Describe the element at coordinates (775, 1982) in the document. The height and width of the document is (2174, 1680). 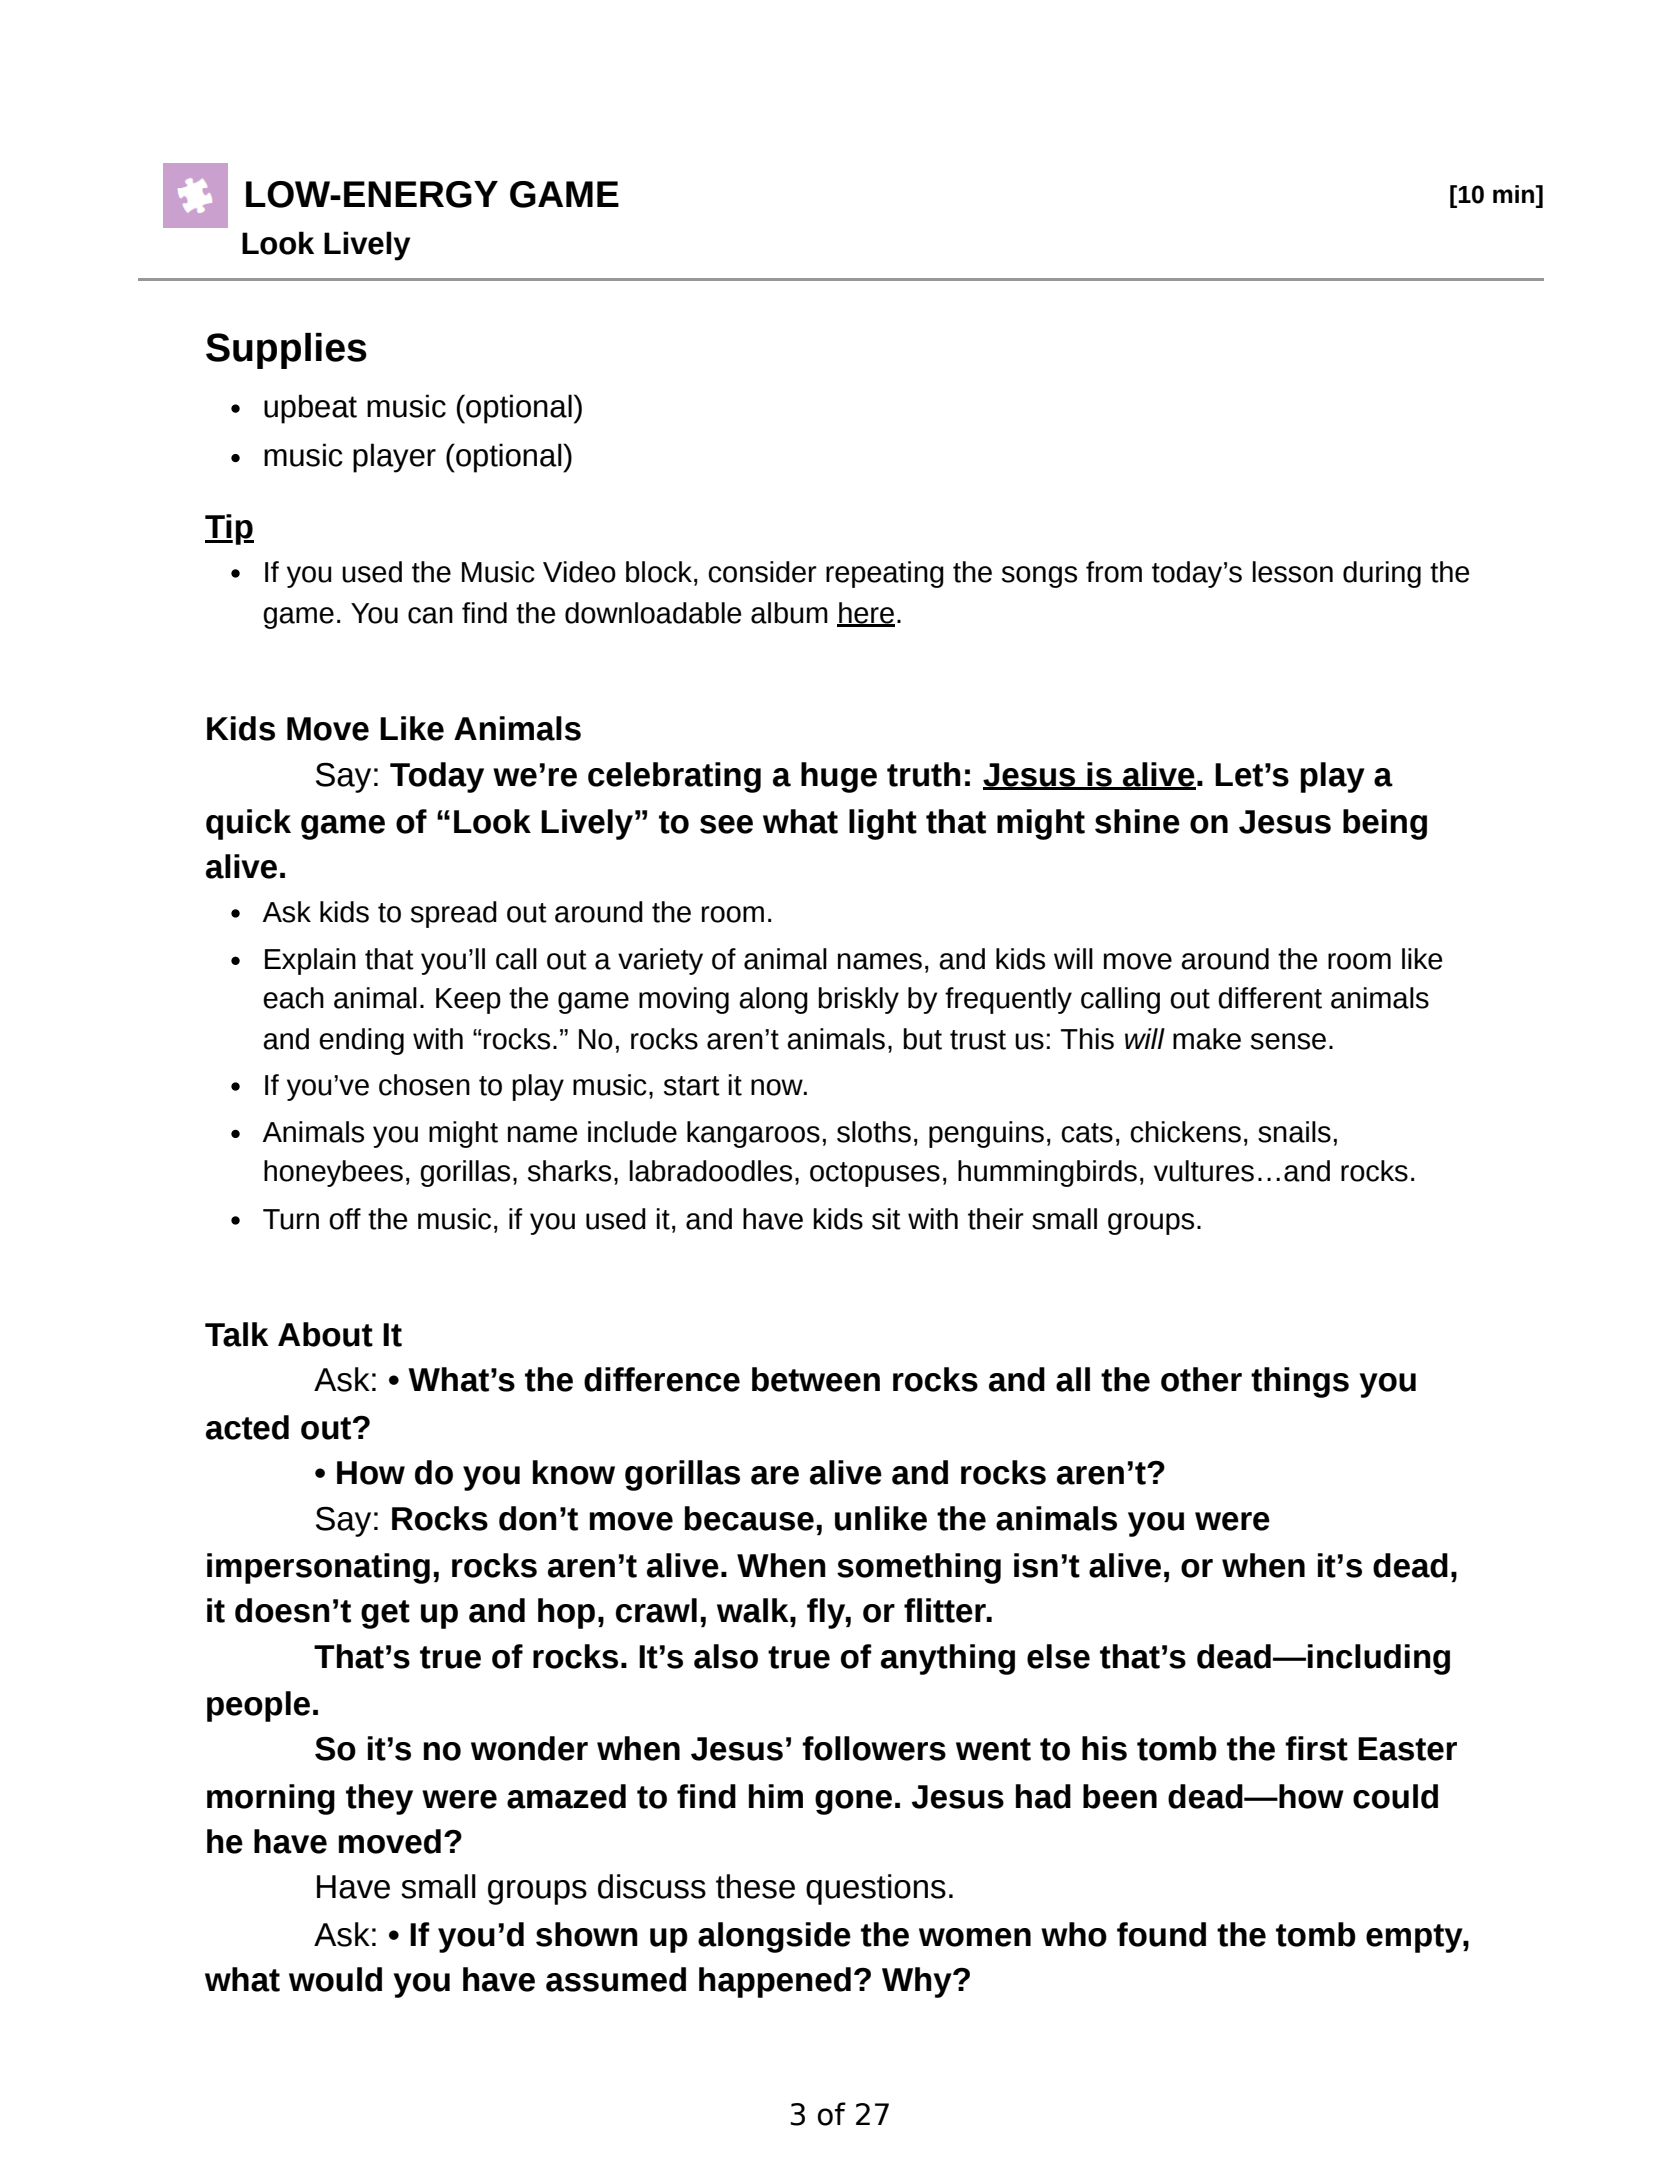
I see `happened` at that location.
